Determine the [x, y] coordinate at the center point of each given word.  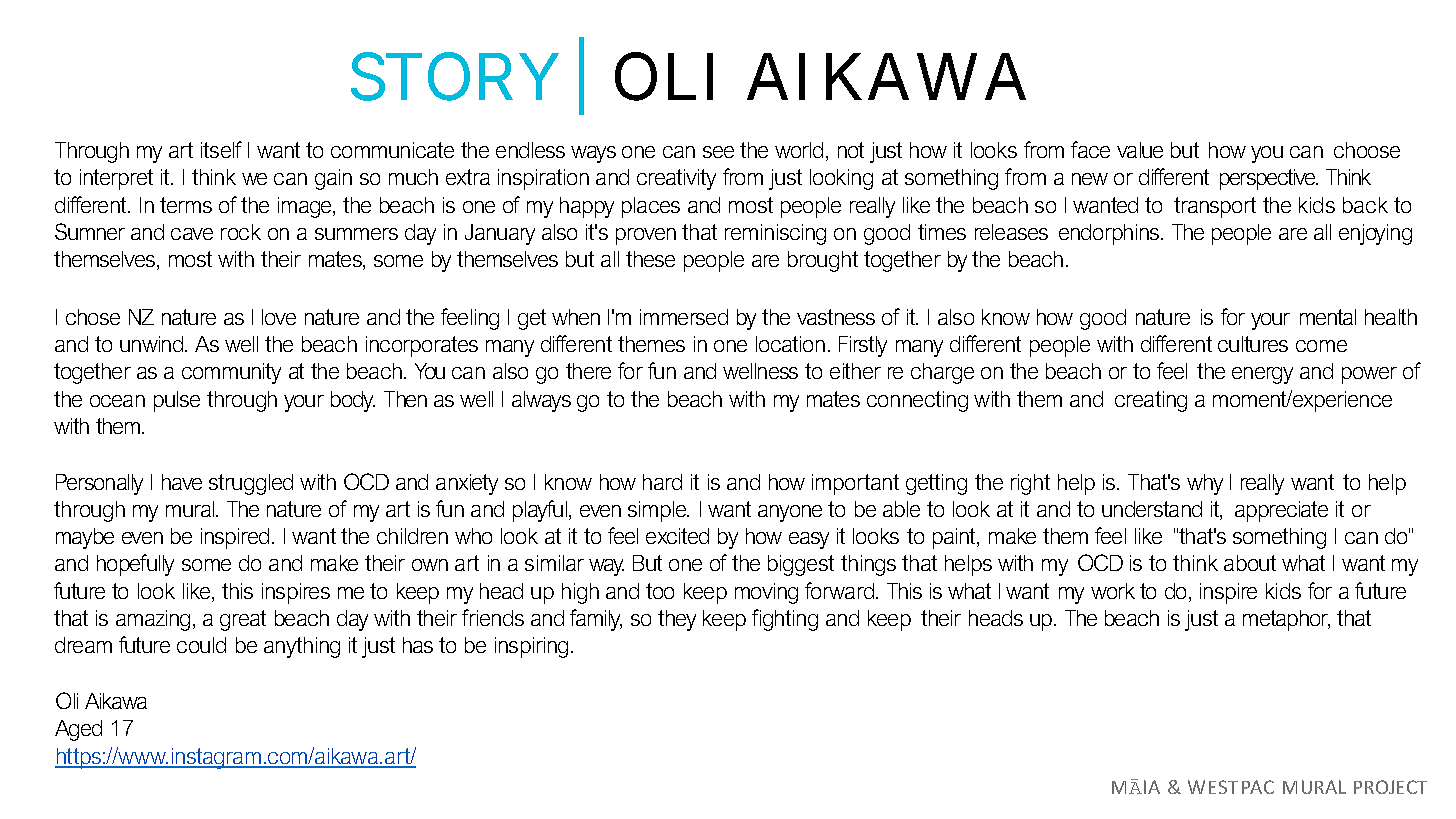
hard [662, 482]
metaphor [1286, 620]
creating [1151, 401]
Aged [78, 730]
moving [766, 593]
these [650, 259]
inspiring [531, 647]
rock [241, 232]
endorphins [1110, 234]
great [243, 620]
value [1140, 150]
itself [221, 149]
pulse [177, 401]
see [718, 152]
